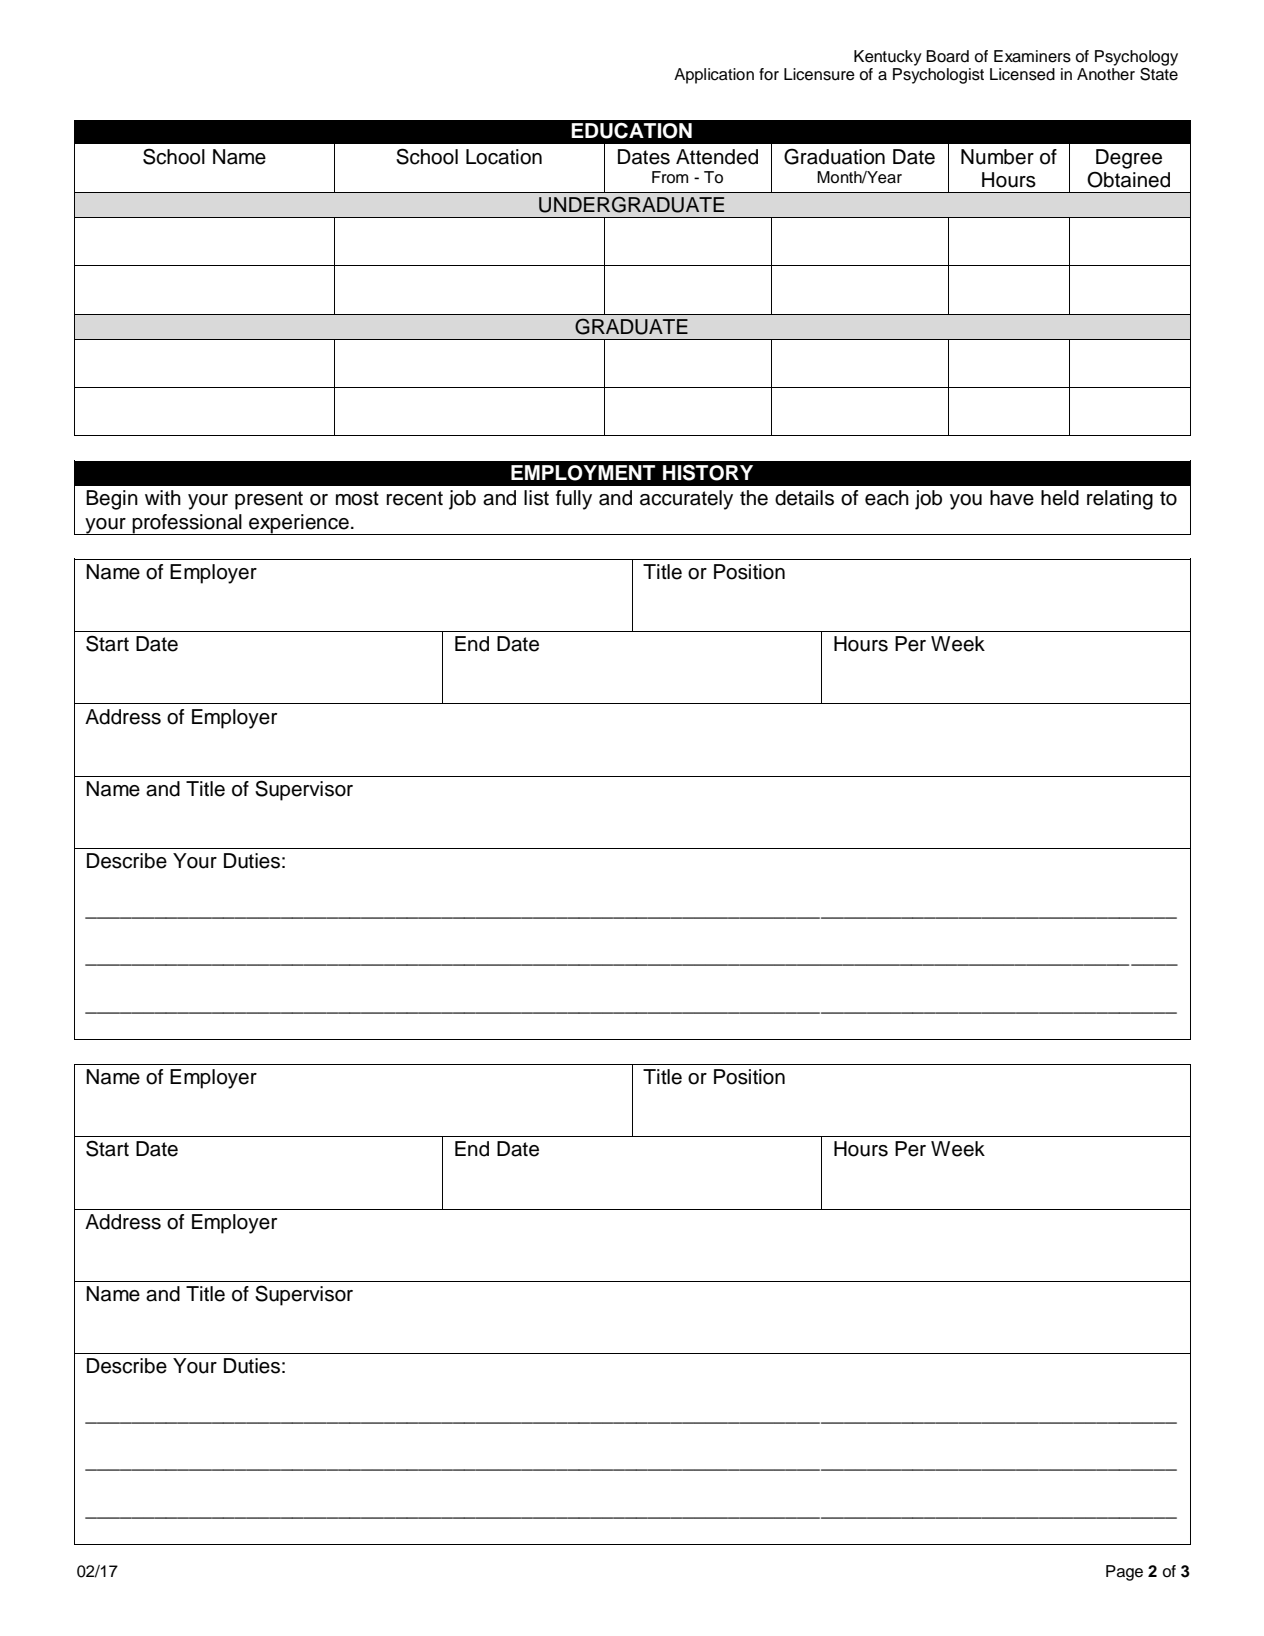 The image size is (1264, 1636). What do you see at coordinates (269, 500) in the screenshot?
I see `present` at bounding box center [269, 500].
